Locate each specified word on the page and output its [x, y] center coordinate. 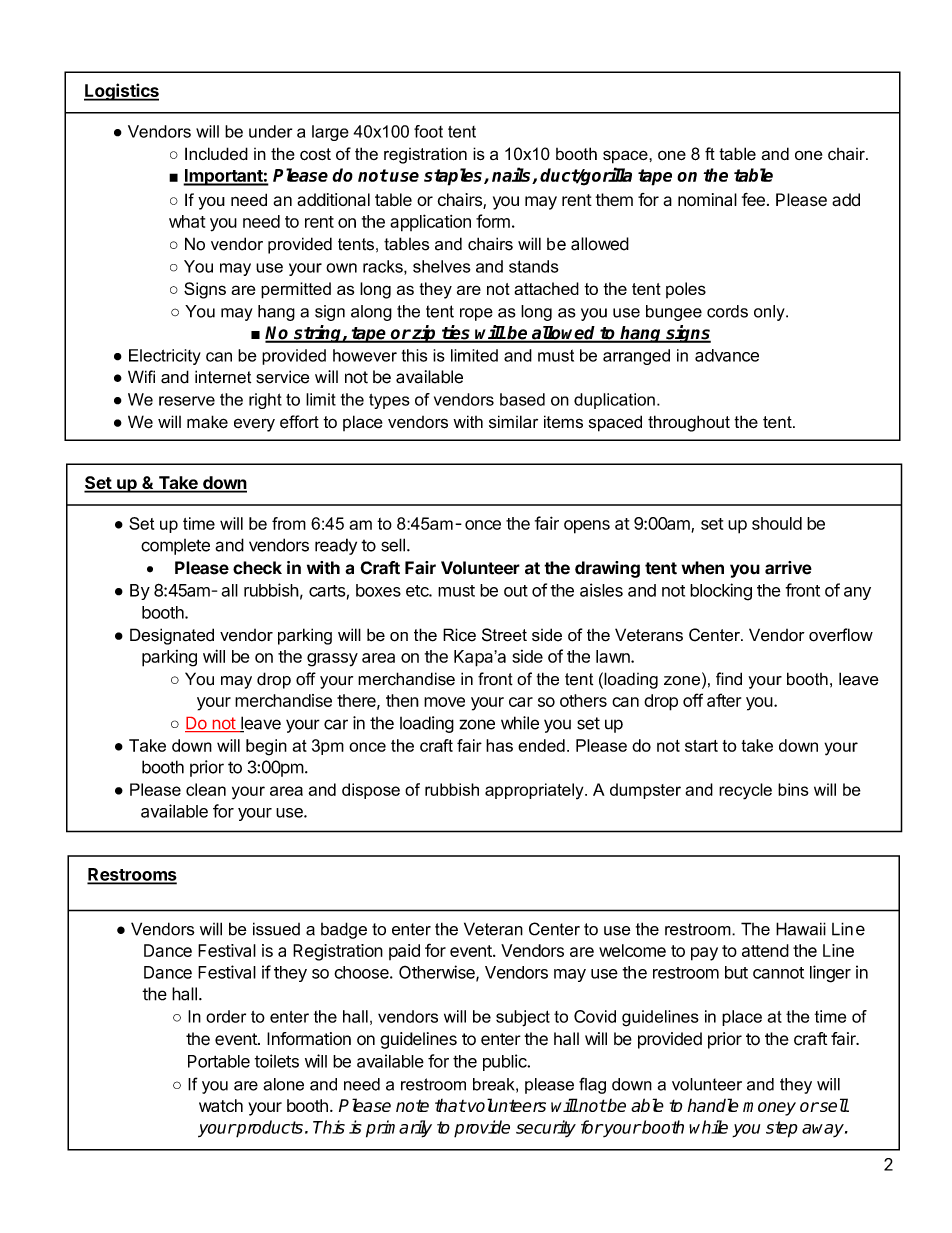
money [769, 1109]
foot [428, 131]
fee [753, 199]
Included [216, 153]
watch [221, 1105]
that [450, 1105]
